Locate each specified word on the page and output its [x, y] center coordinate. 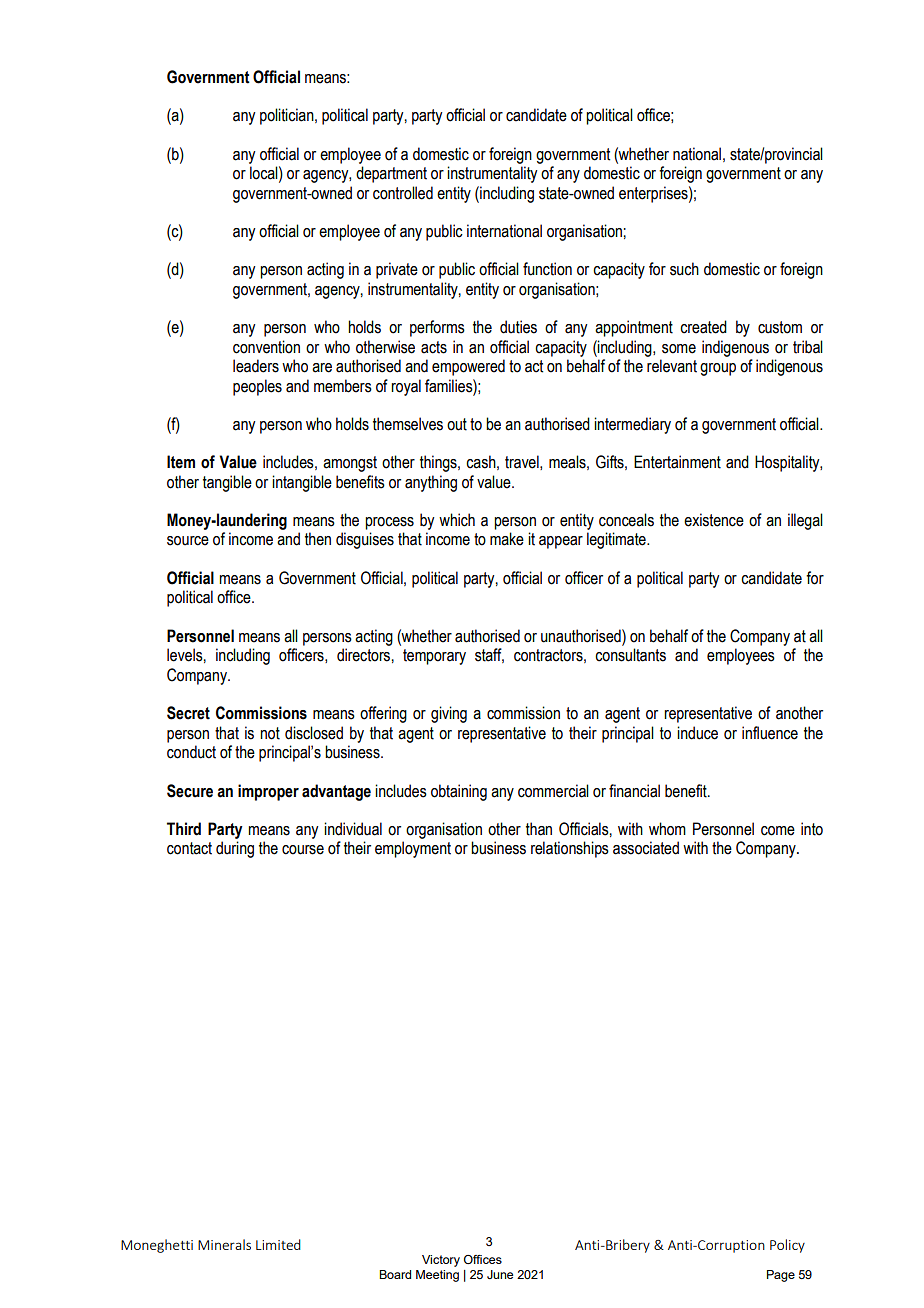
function [547, 269]
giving [449, 714]
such [684, 269]
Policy [787, 1246]
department [391, 174]
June [500, 1274]
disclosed [314, 733]
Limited [278, 1244]
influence [770, 733]
